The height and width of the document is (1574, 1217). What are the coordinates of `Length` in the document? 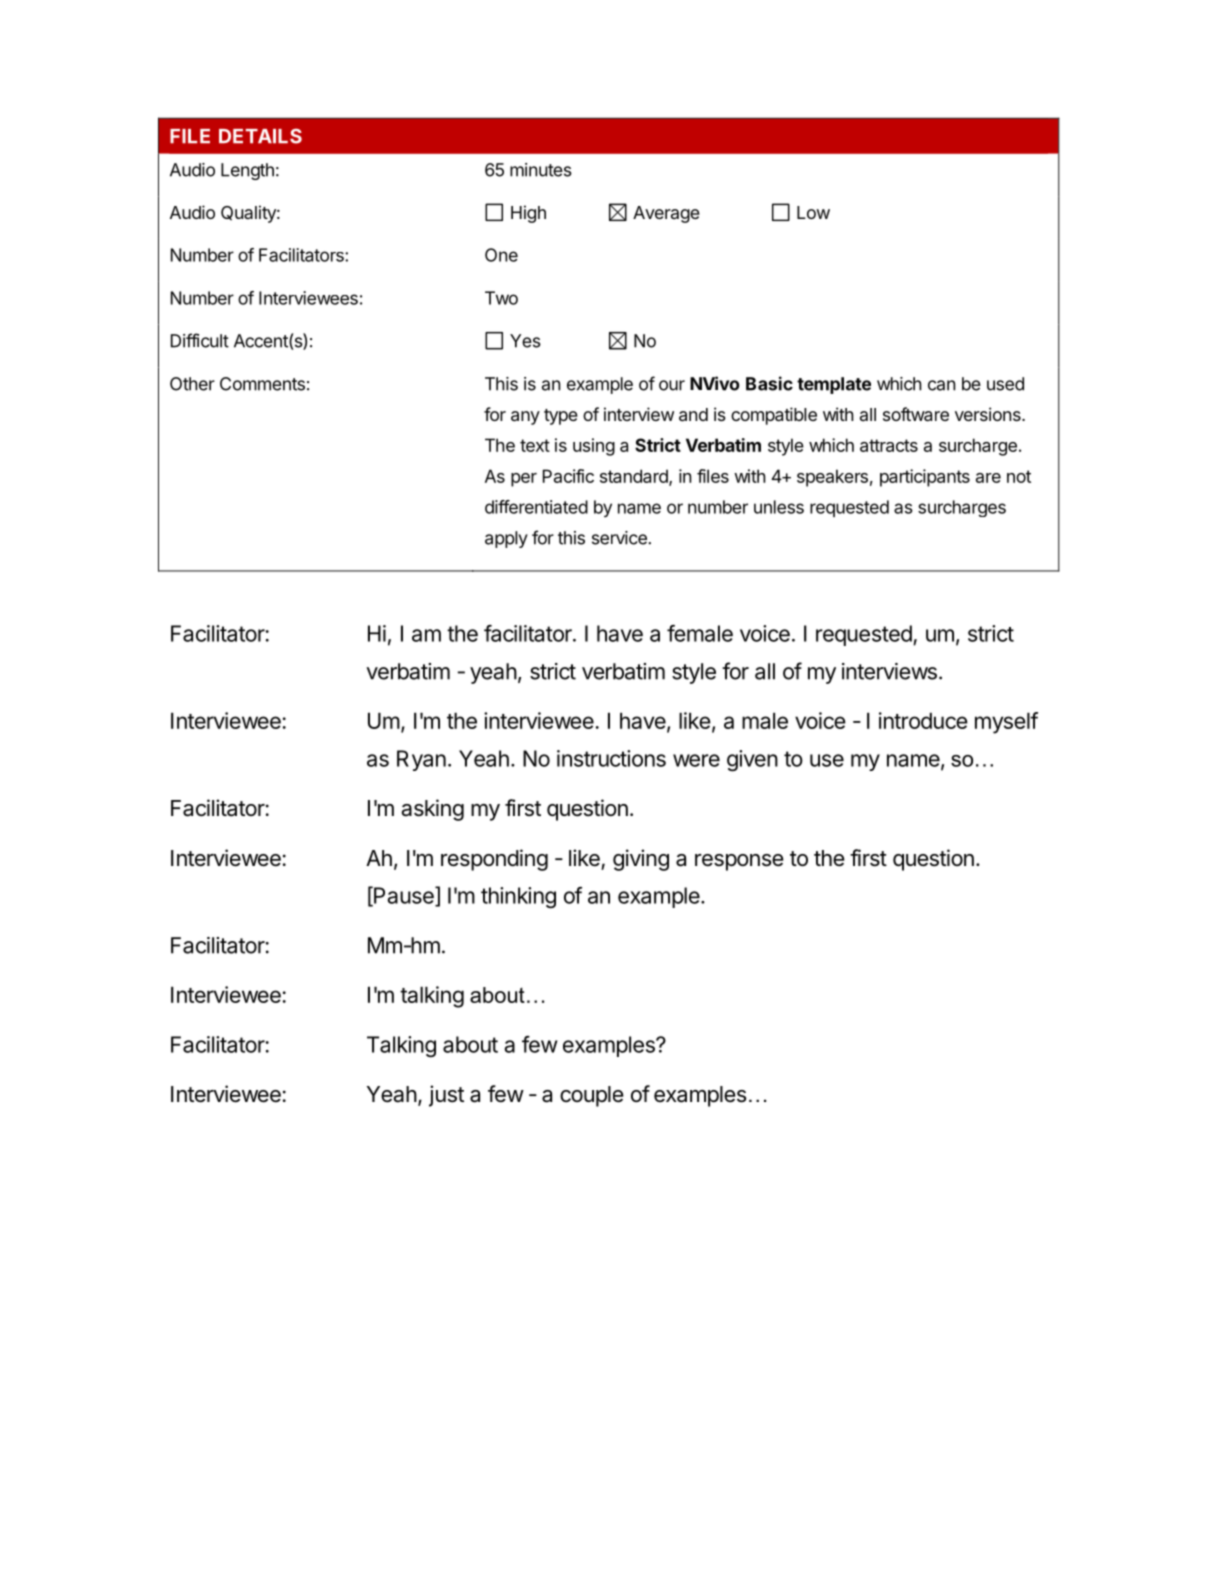 It's located at (247, 171).
